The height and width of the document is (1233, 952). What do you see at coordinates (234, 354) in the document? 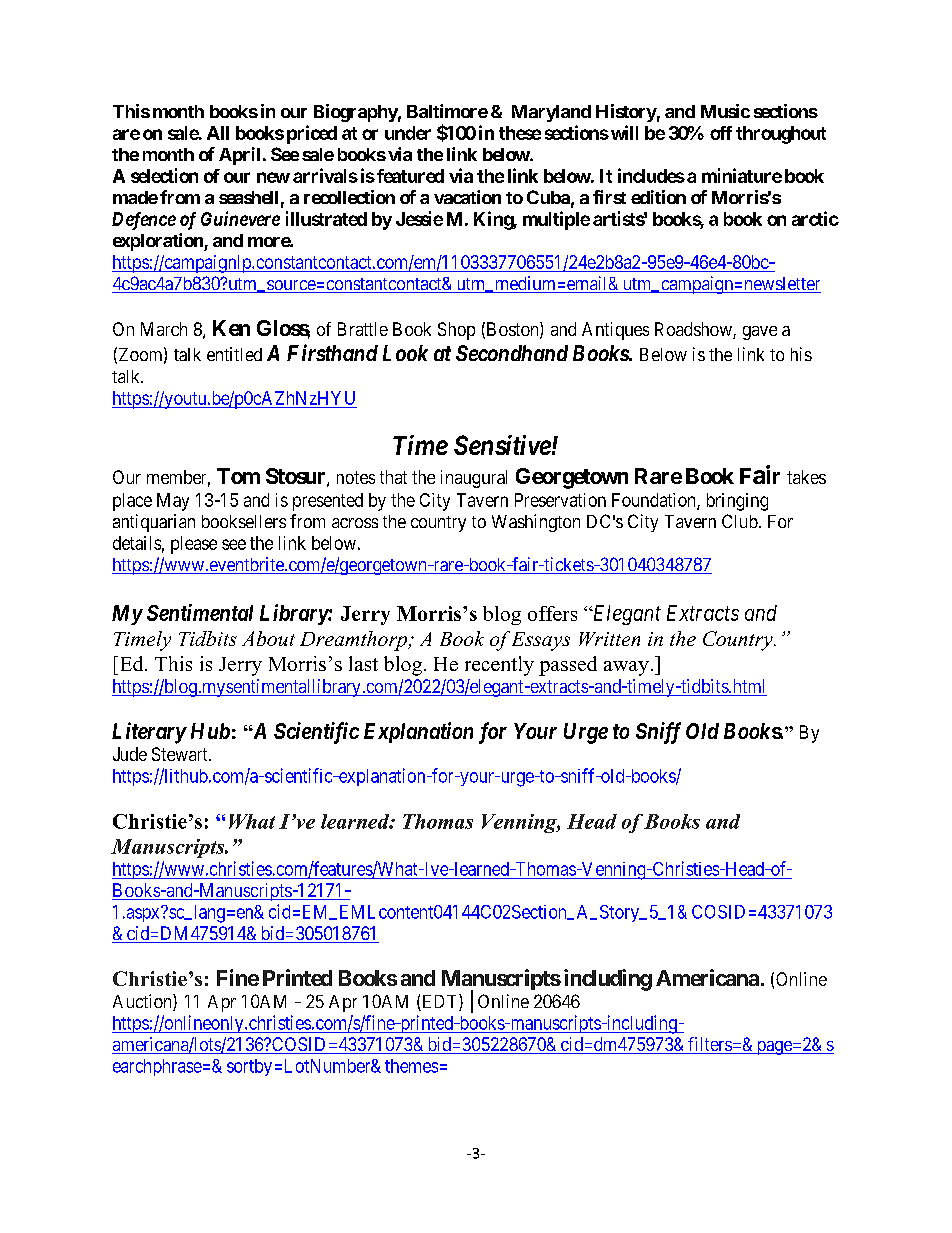
I see `entitled` at bounding box center [234, 354].
